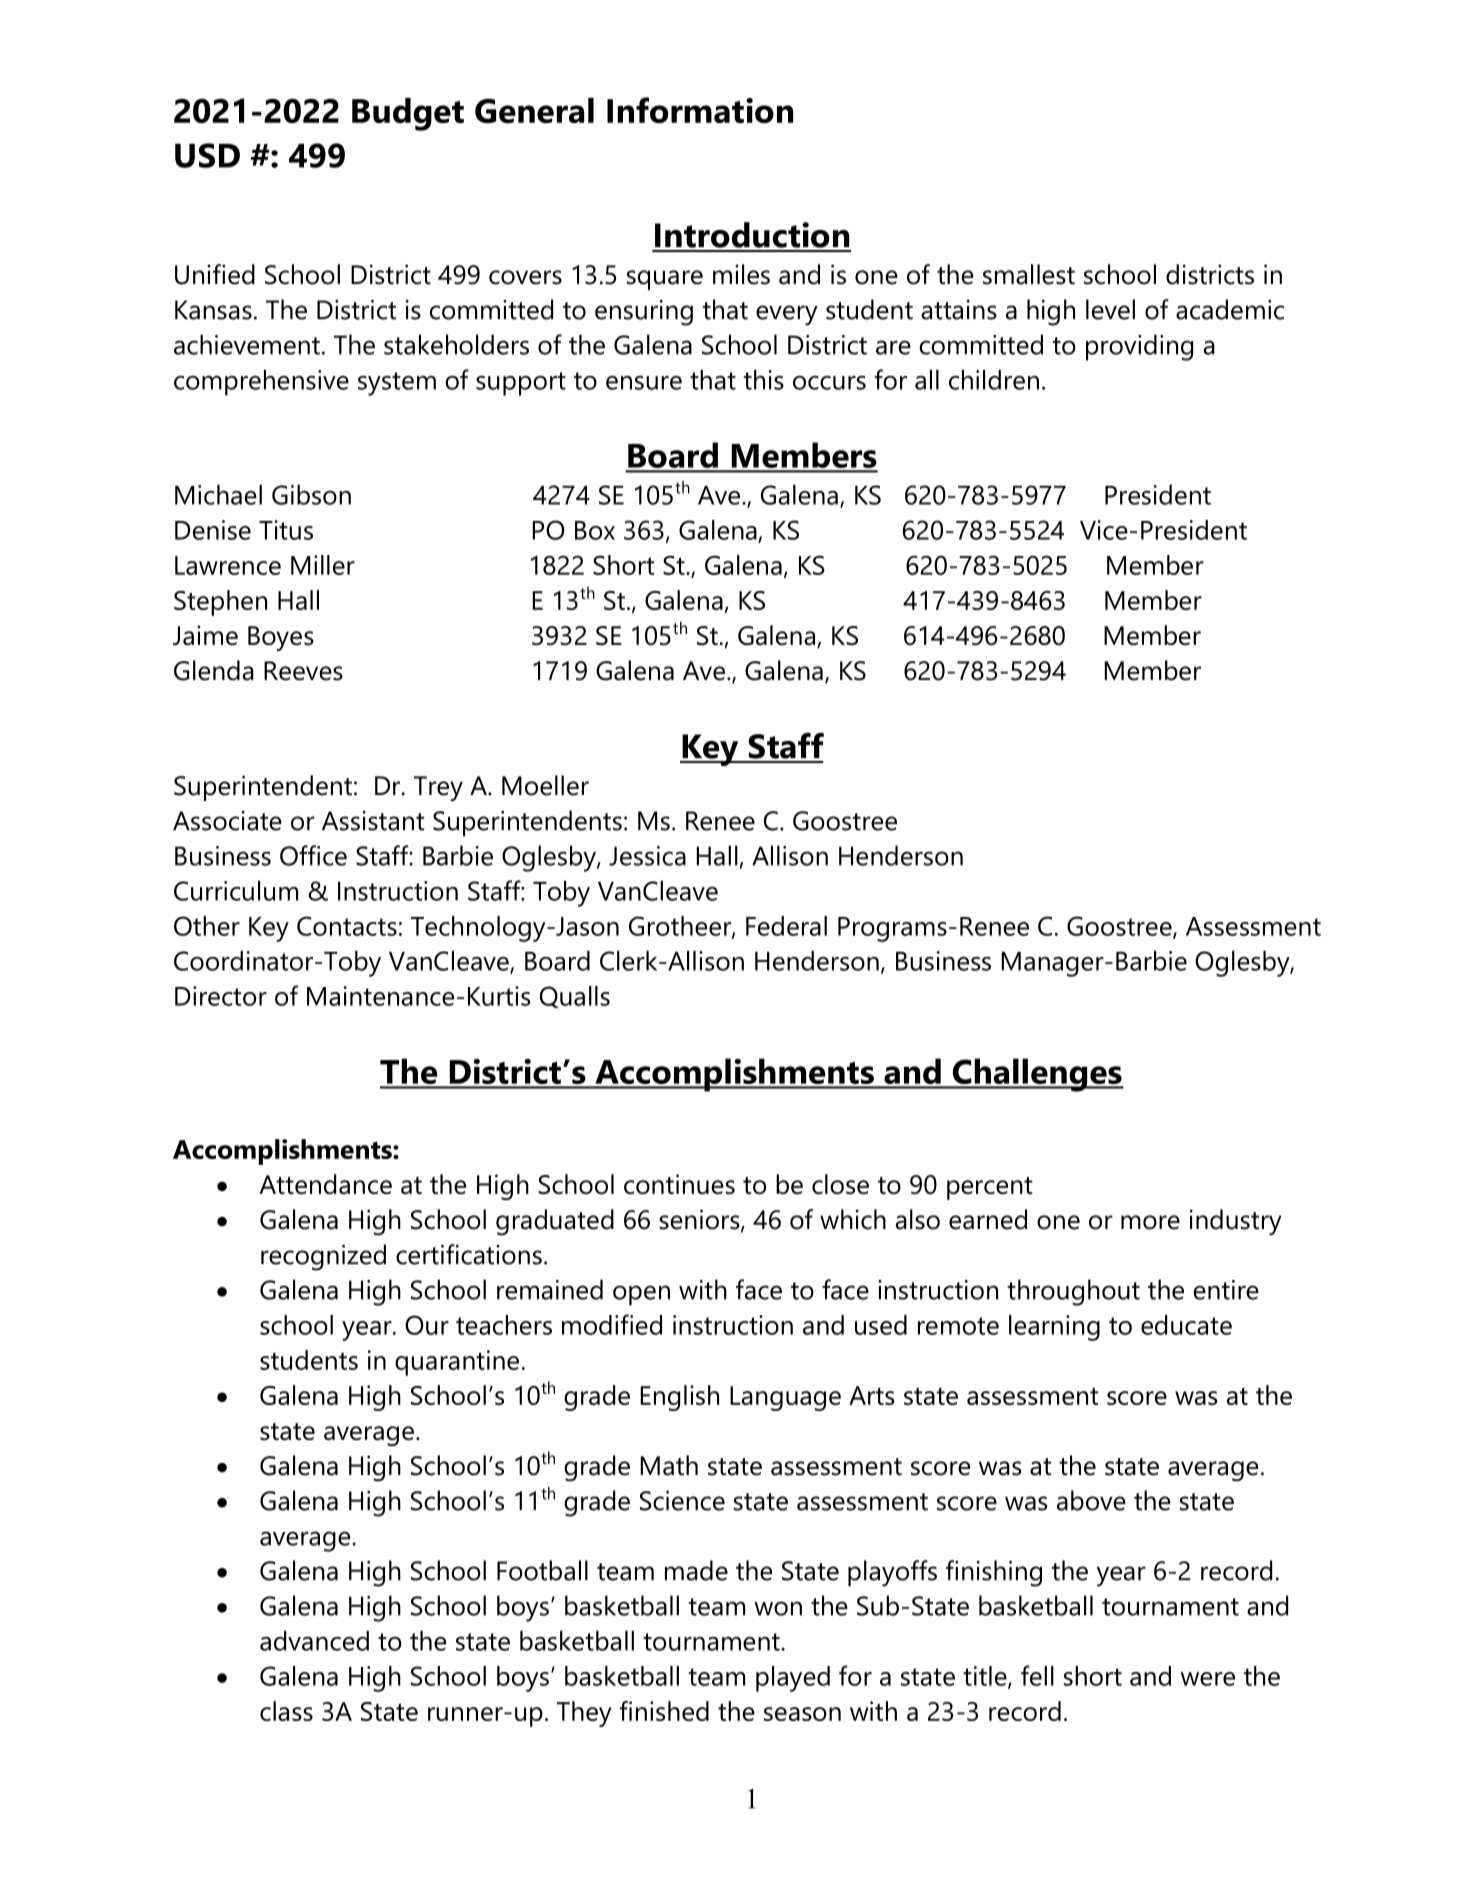 This document has height=1901, width=1469. What do you see at coordinates (347, 926) in the document?
I see `Contacts` at bounding box center [347, 926].
